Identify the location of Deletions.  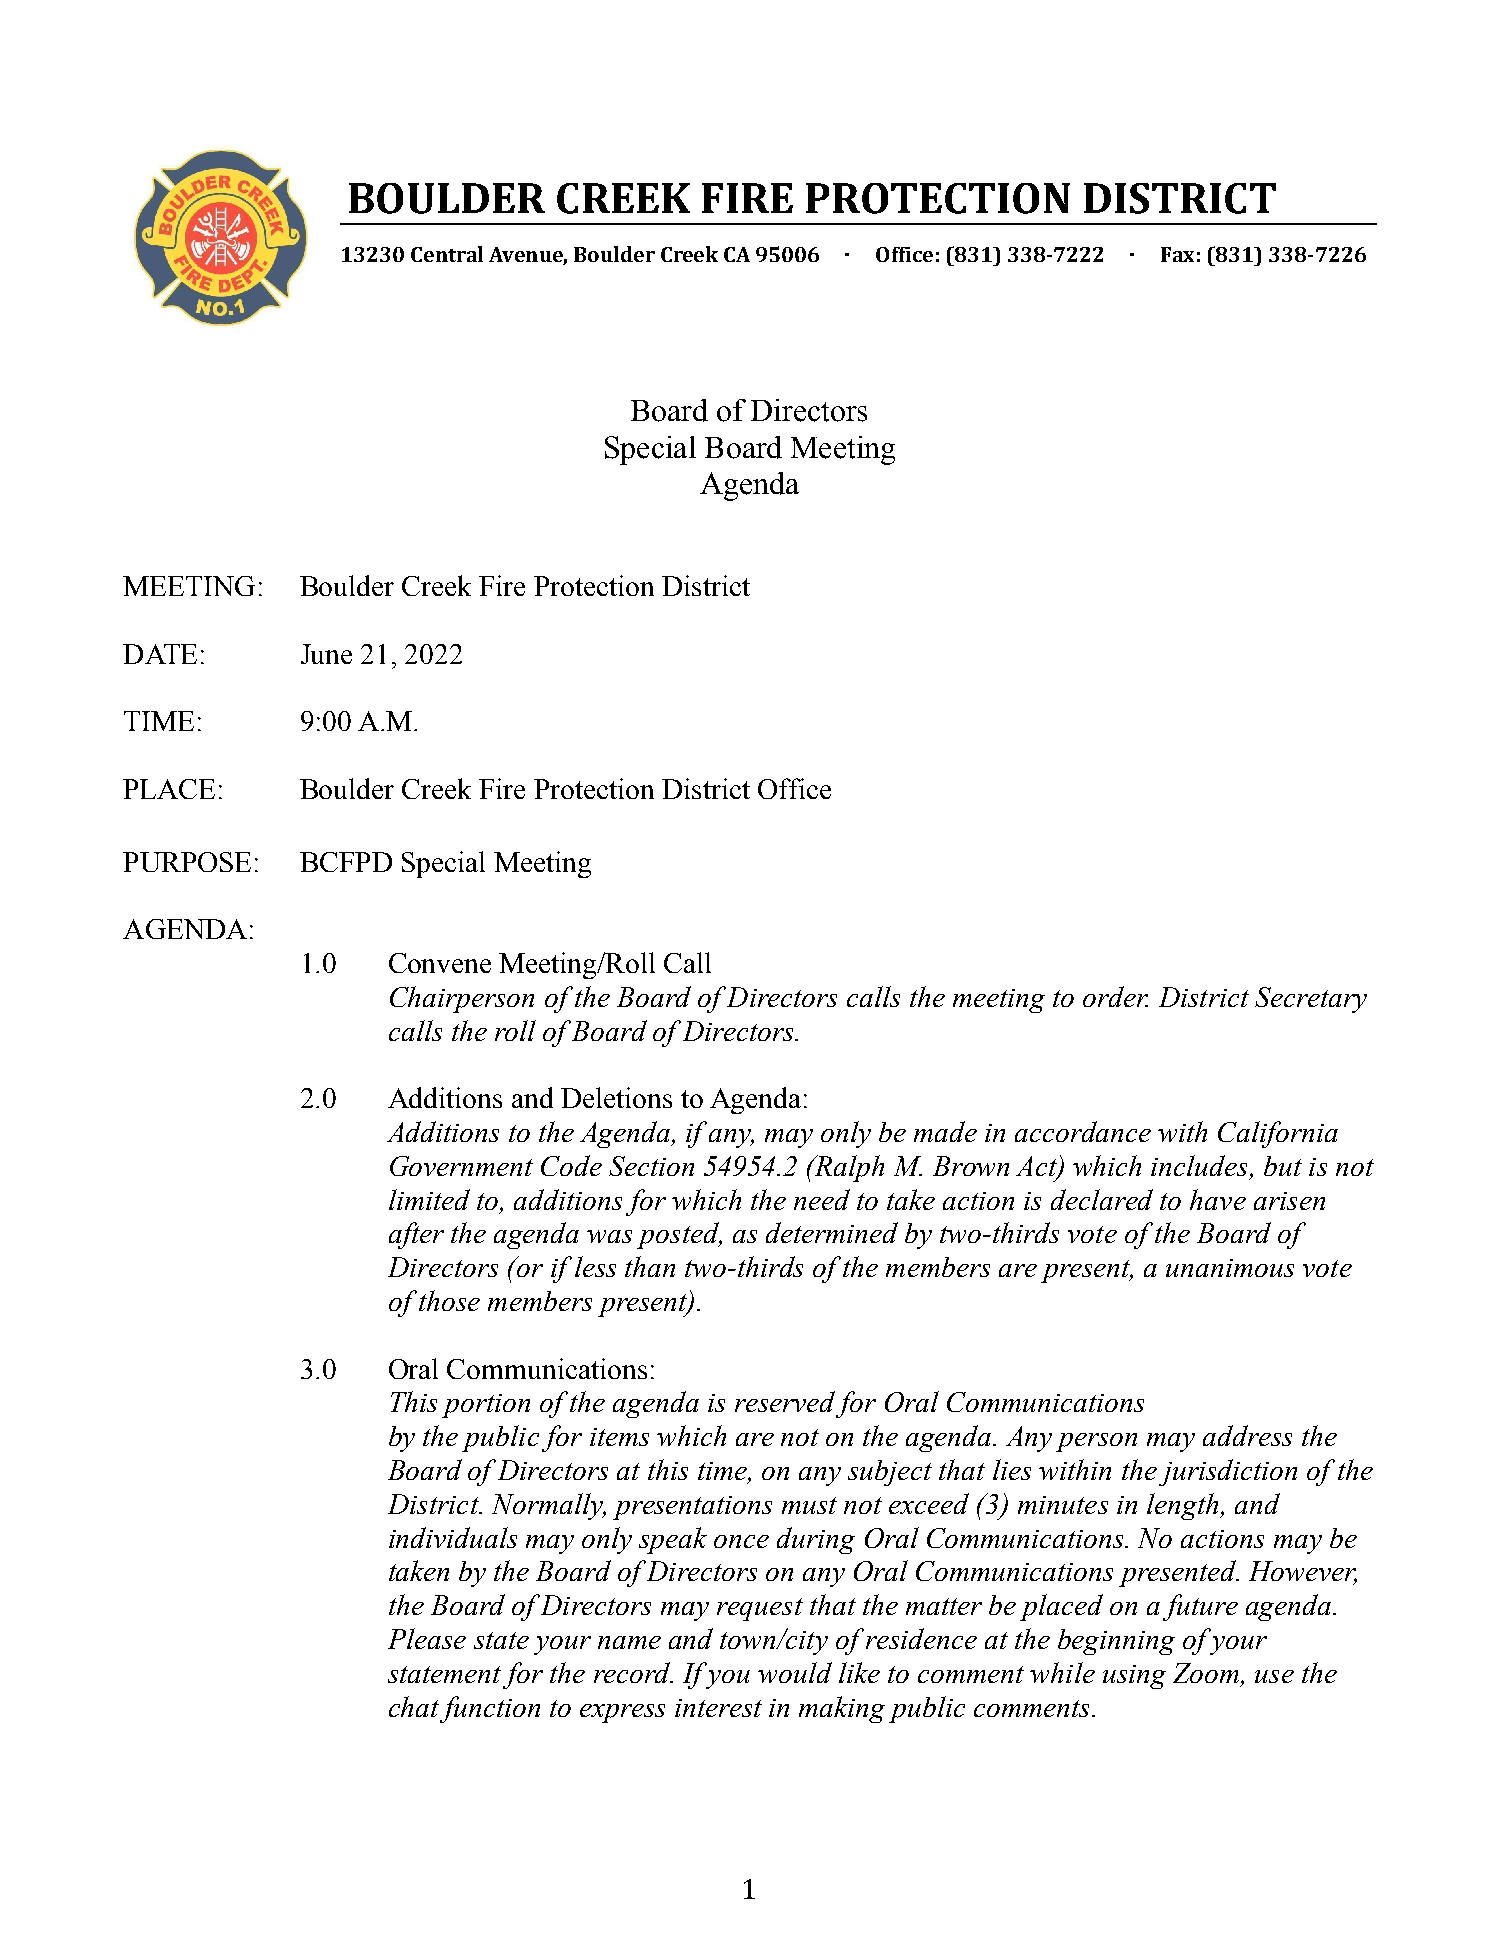
(616, 1097).
